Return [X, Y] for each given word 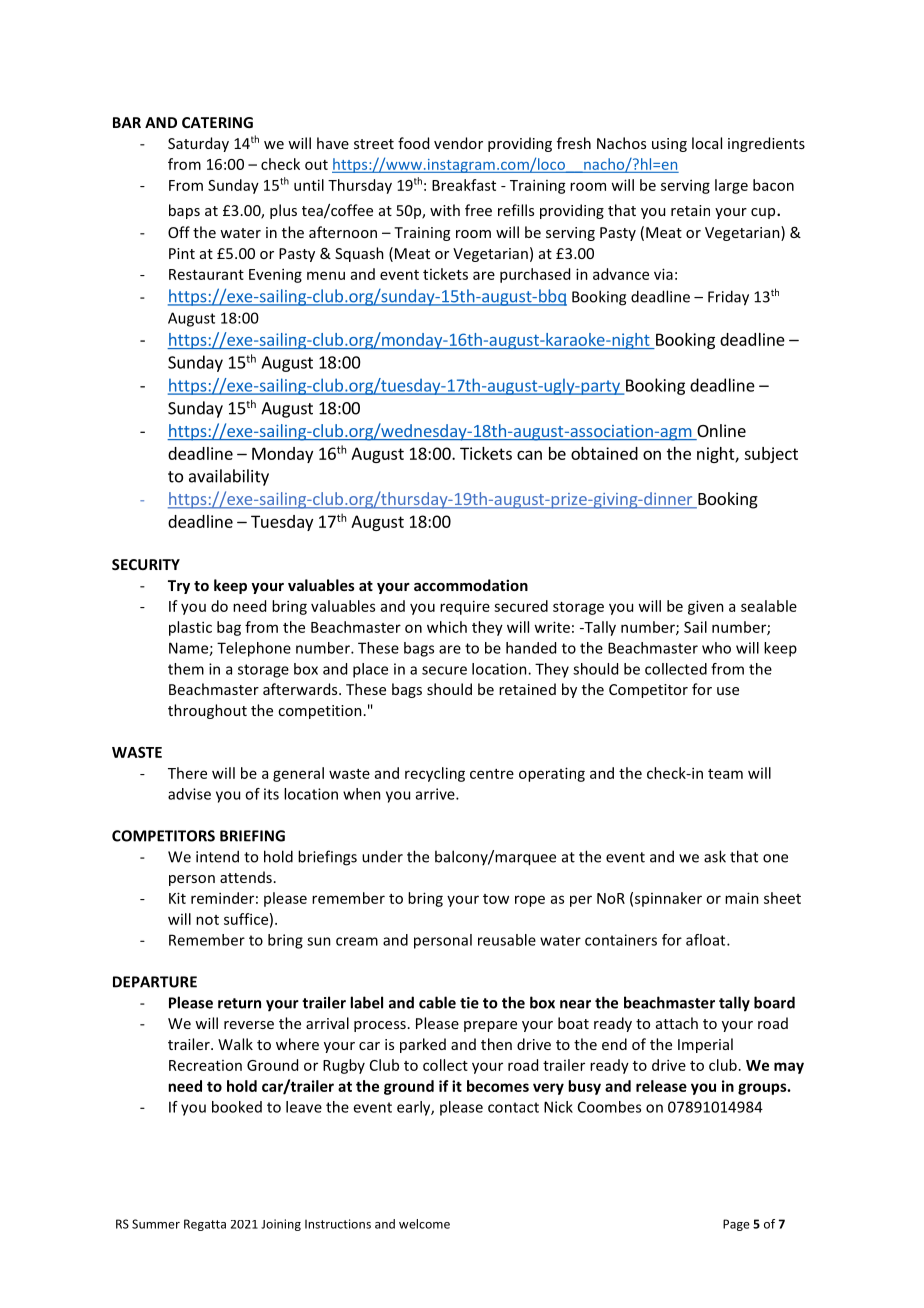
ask [715, 856]
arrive [436, 794]
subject [771, 455]
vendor [458, 143]
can [529, 455]
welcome [424, 1224]
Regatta [205, 1225]
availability [229, 477]
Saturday [198, 144]
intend [217, 856]
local [707, 143]
